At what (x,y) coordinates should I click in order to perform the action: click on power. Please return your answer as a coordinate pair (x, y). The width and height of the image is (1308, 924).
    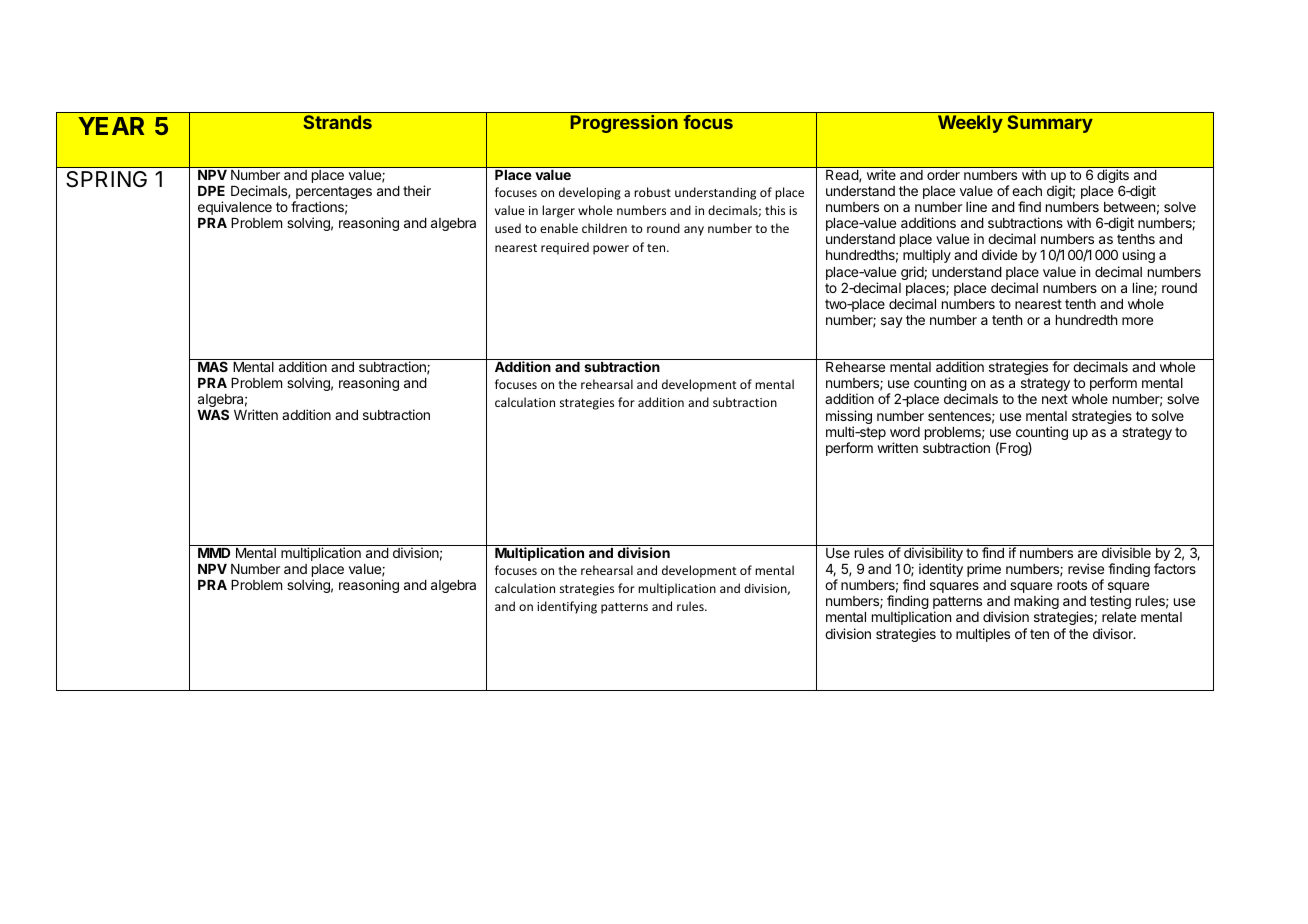
    Looking at the image, I should click on (611, 250).
